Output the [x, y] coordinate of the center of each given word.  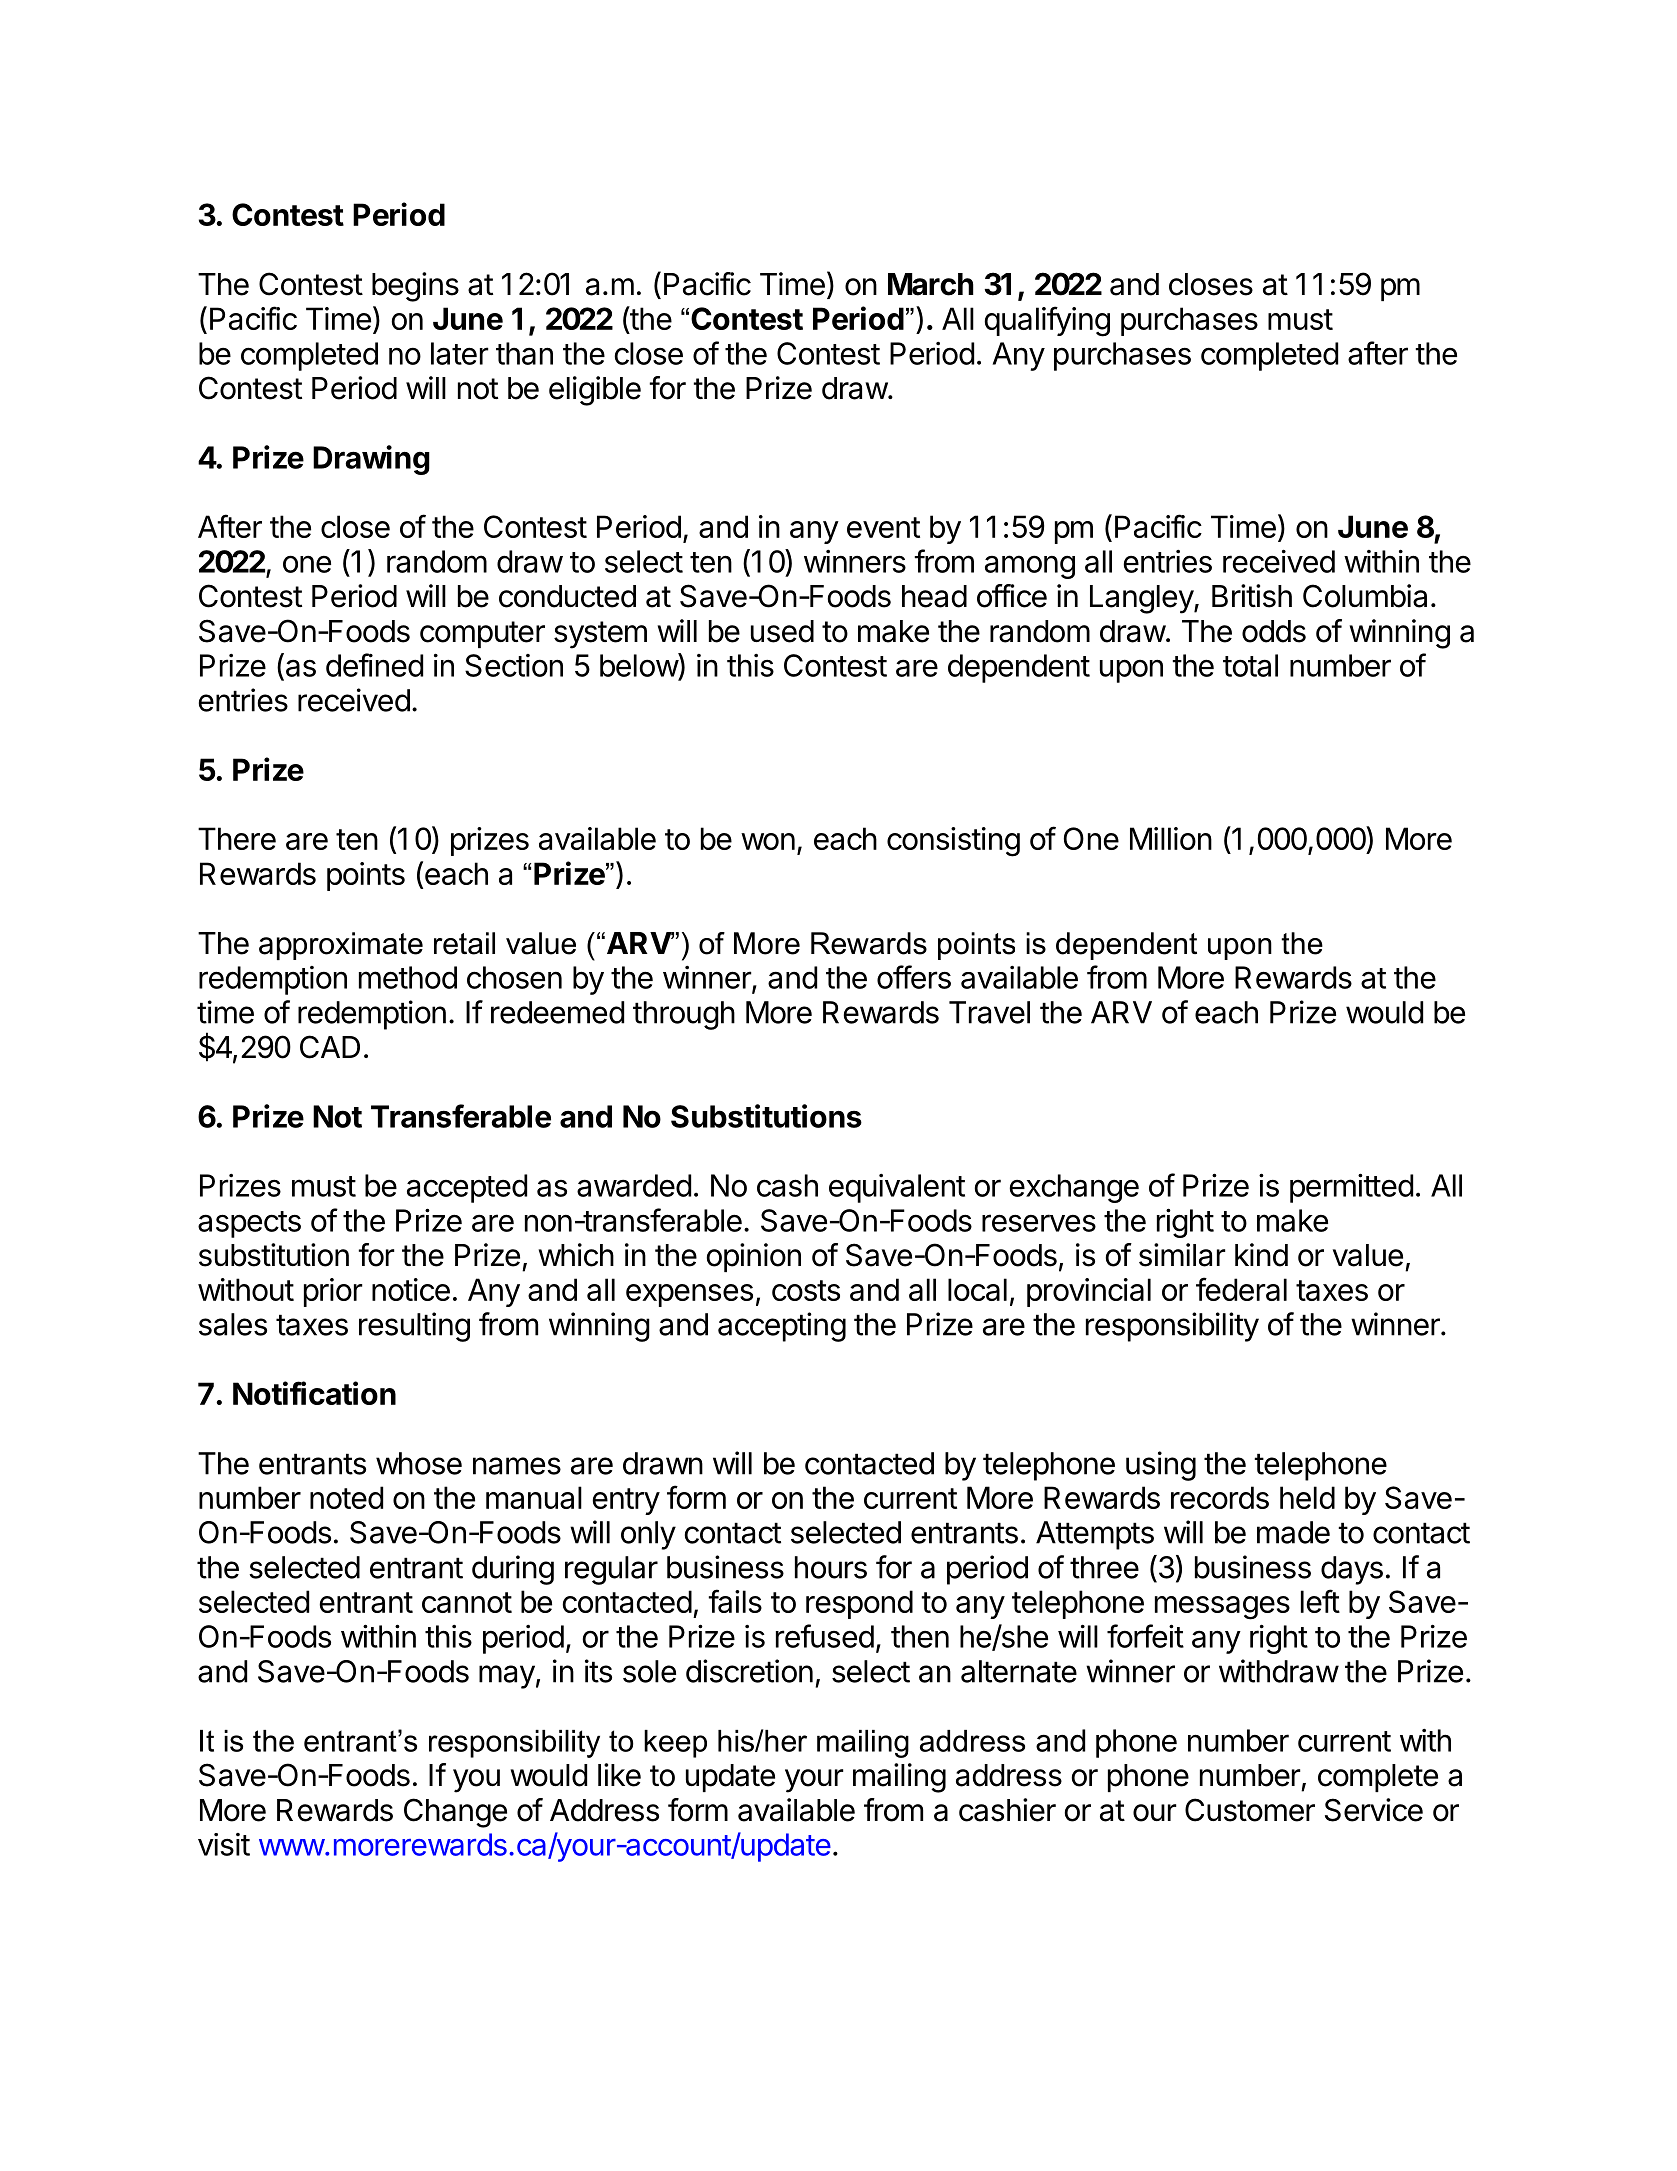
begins [415, 287]
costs [806, 1290]
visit [224, 1844]
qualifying [1047, 321]
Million [1171, 838]
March [931, 284]
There [237, 838]
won [768, 841]
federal [1241, 1289]
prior [333, 1292]
